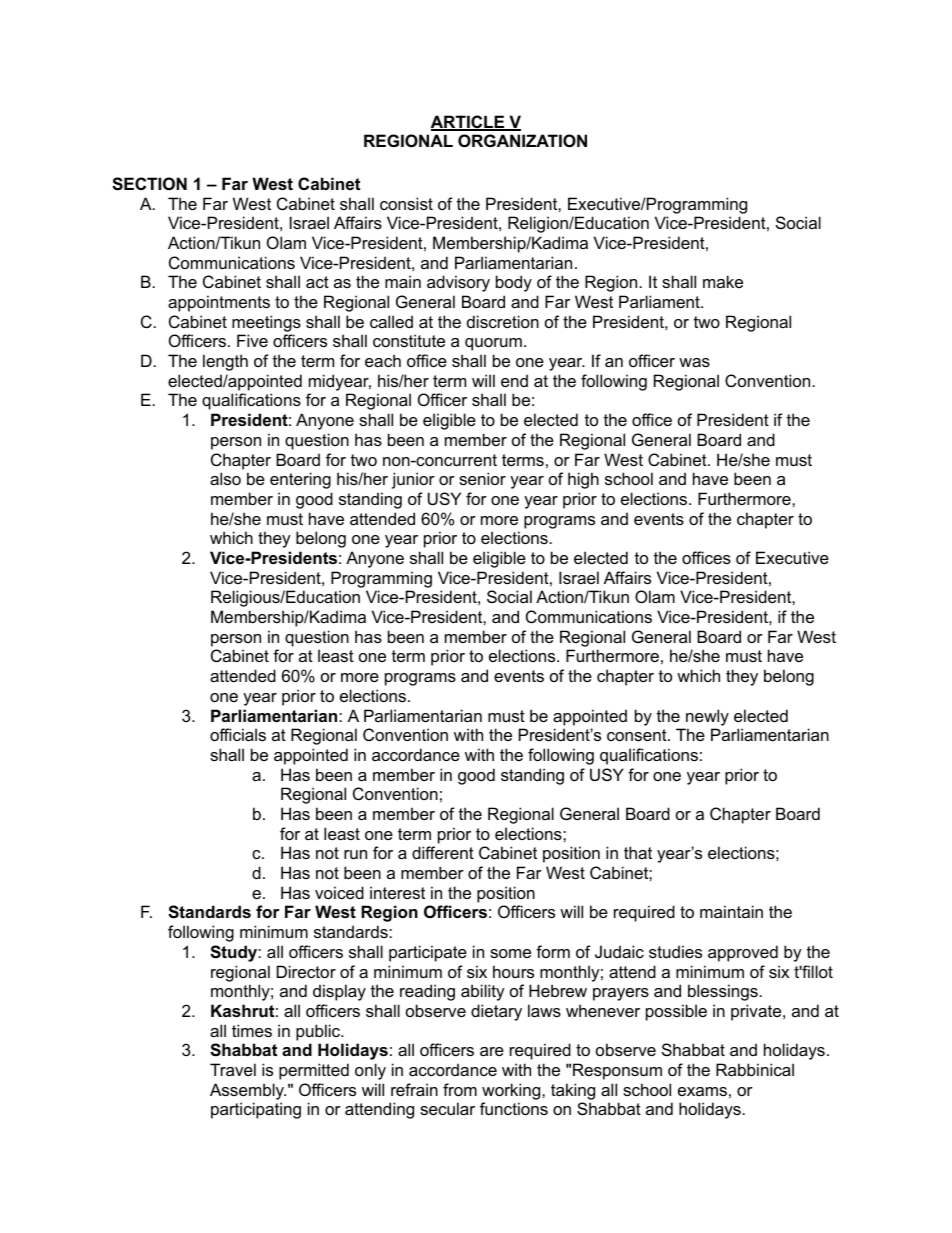 The width and height of the screenshot is (952, 1233). I want to click on also, so click(225, 478).
